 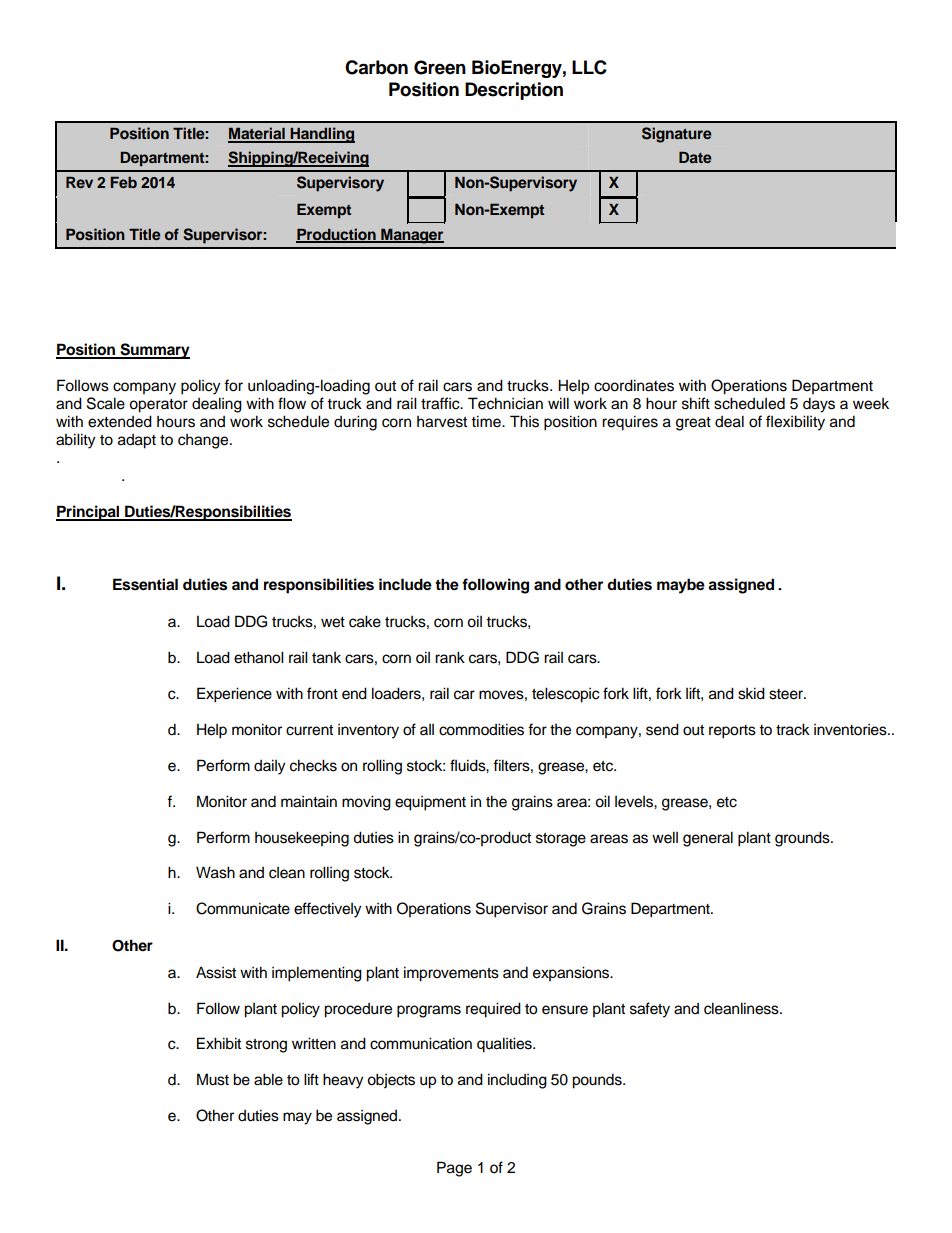 I want to click on storage, so click(x=561, y=840).
